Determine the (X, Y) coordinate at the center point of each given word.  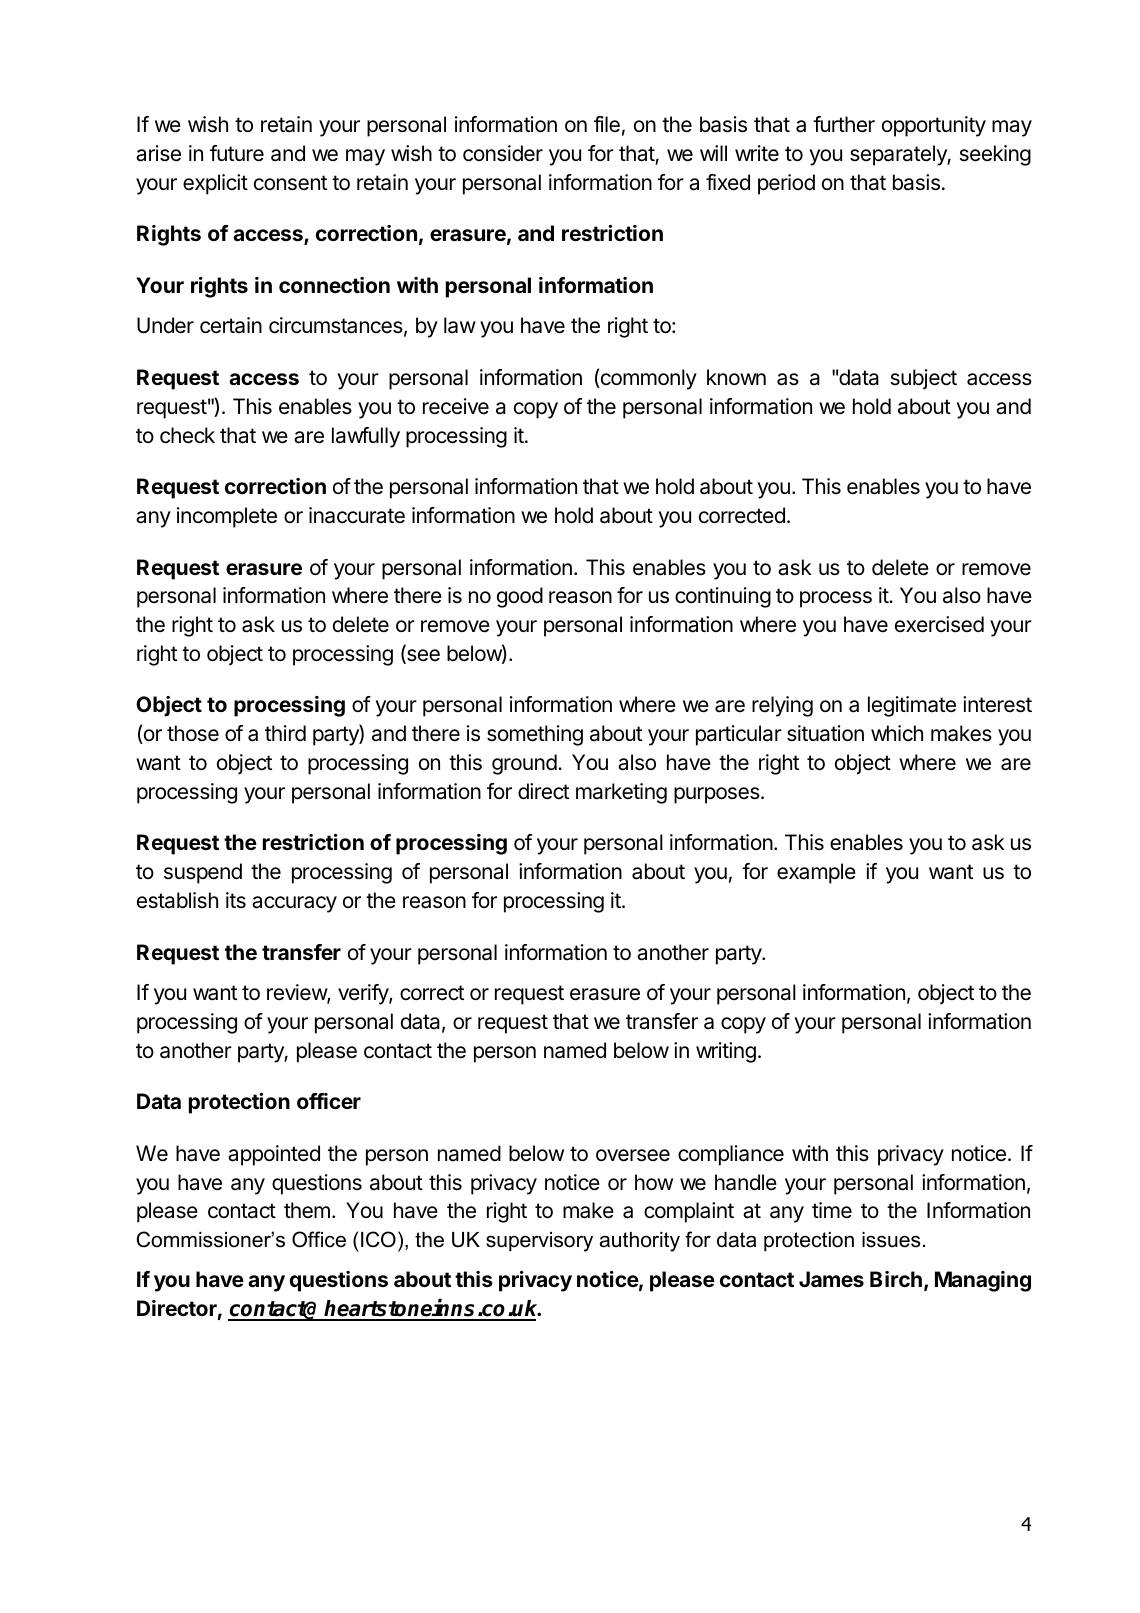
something (535, 735)
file (607, 124)
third (285, 733)
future (237, 153)
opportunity (934, 126)
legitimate (912, 706)
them (307, 1210)
